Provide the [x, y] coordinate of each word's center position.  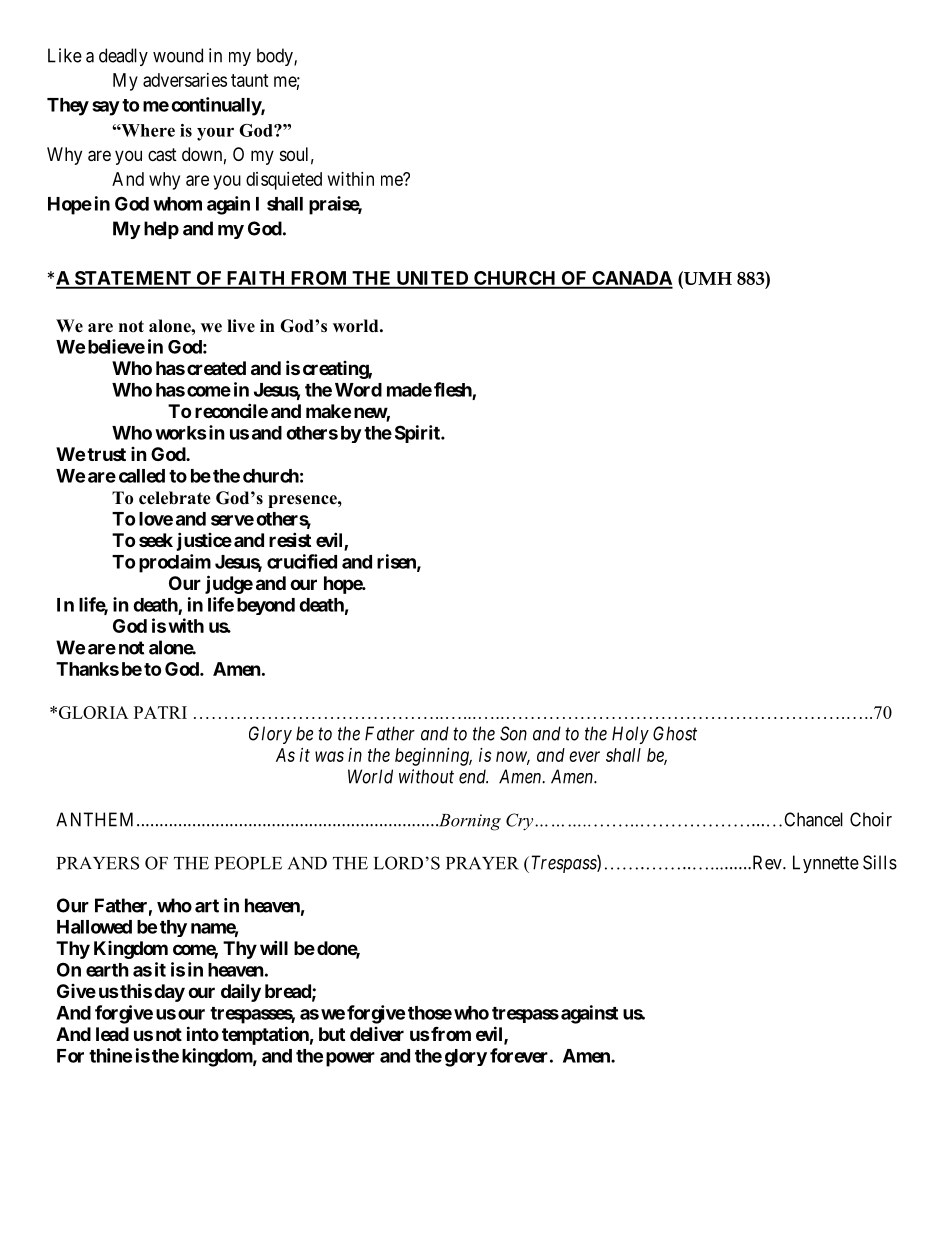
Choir [871, 819]
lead [112, 1034]
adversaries [185, 80]
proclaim [175, 563]
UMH [707, 278]
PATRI [160, 712]
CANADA [631, 279]
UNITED [432, 279]
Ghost [675, 733]
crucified [302, 561]
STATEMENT [132, 279]
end [473, 776]
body [276, 57]
